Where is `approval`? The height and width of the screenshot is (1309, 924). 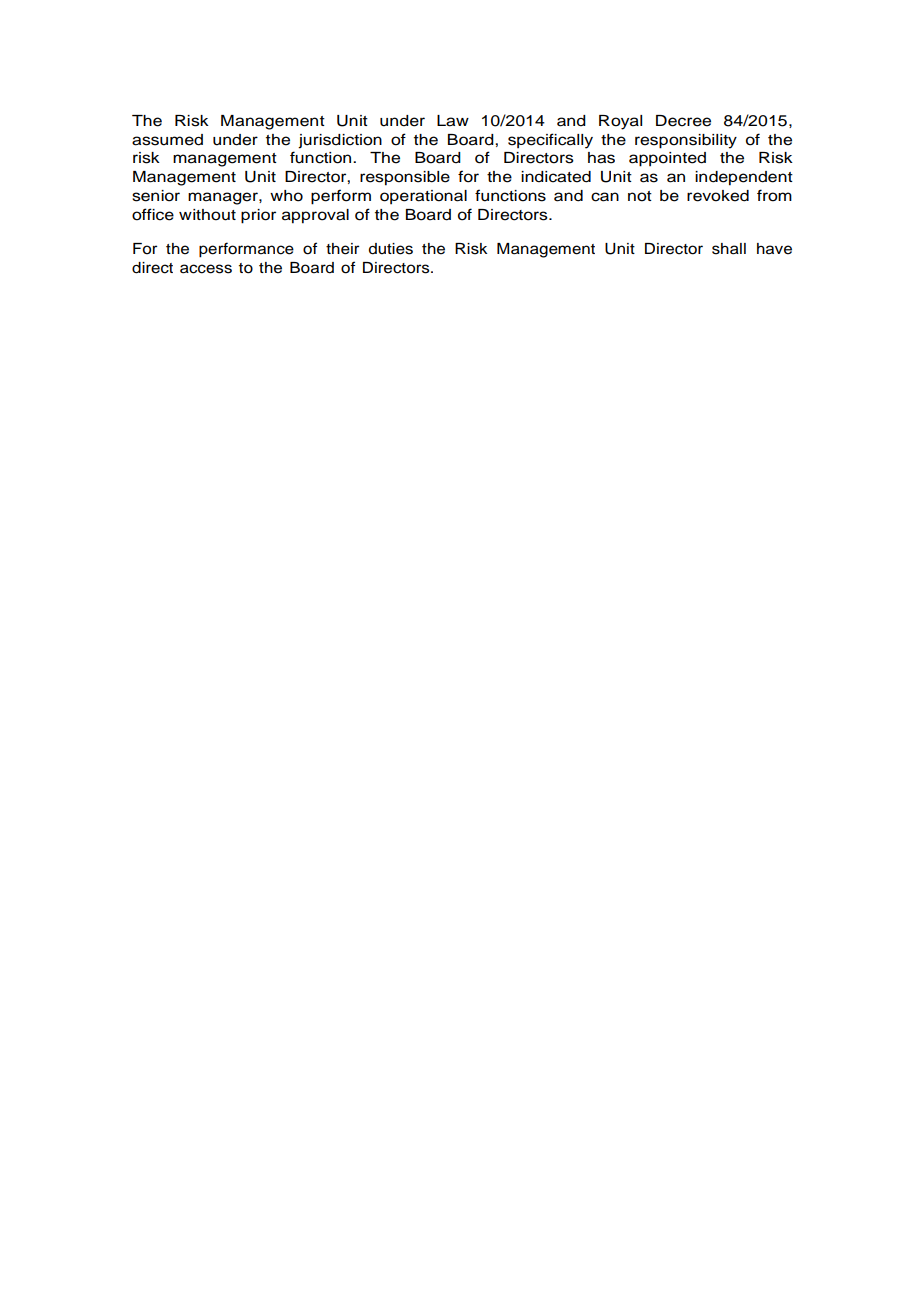 approval is located at coordinates (315, 216).
